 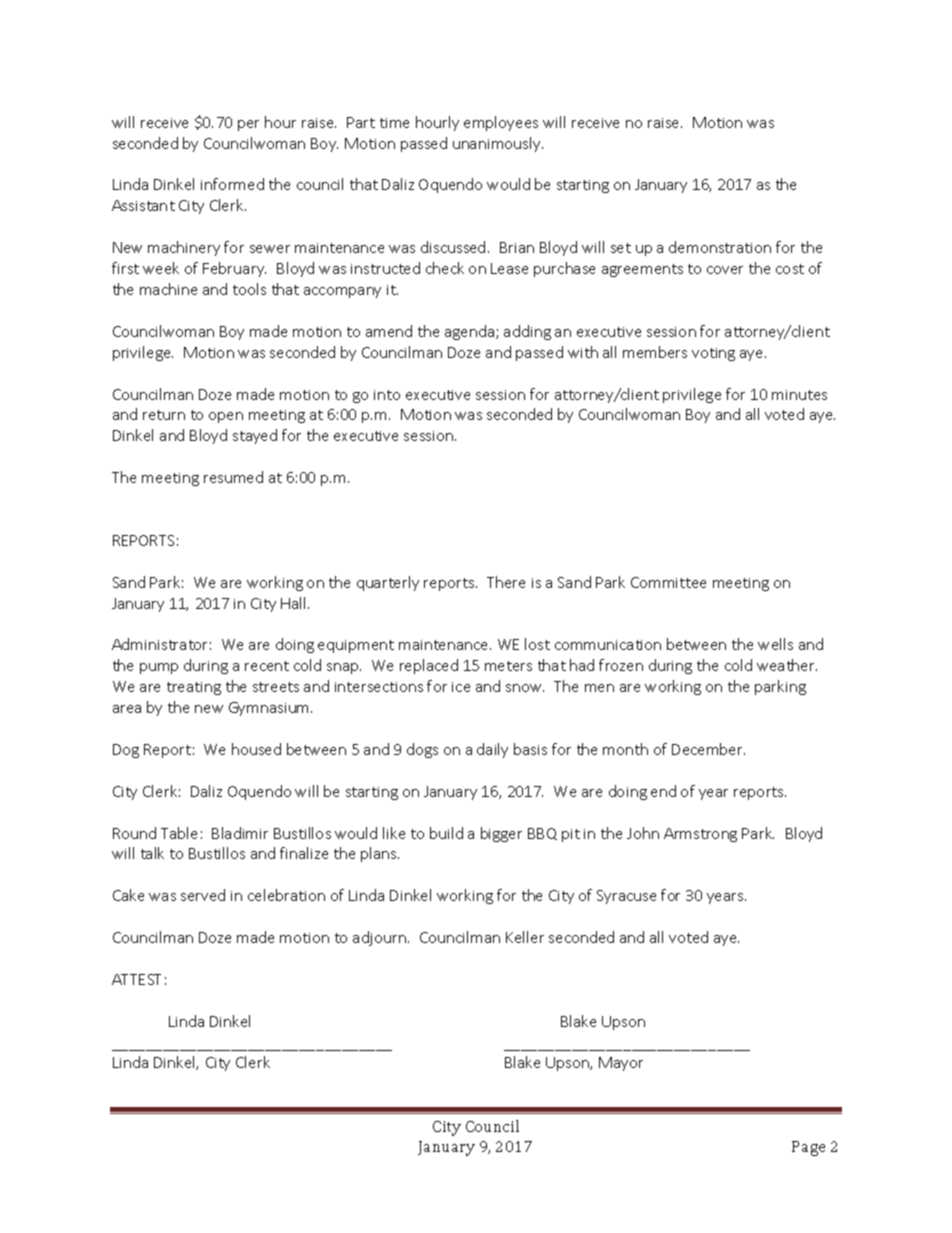 What do you see at coordinates (226, 417) in the screenshot?
I see `open` at bounding box center [226, 417].
